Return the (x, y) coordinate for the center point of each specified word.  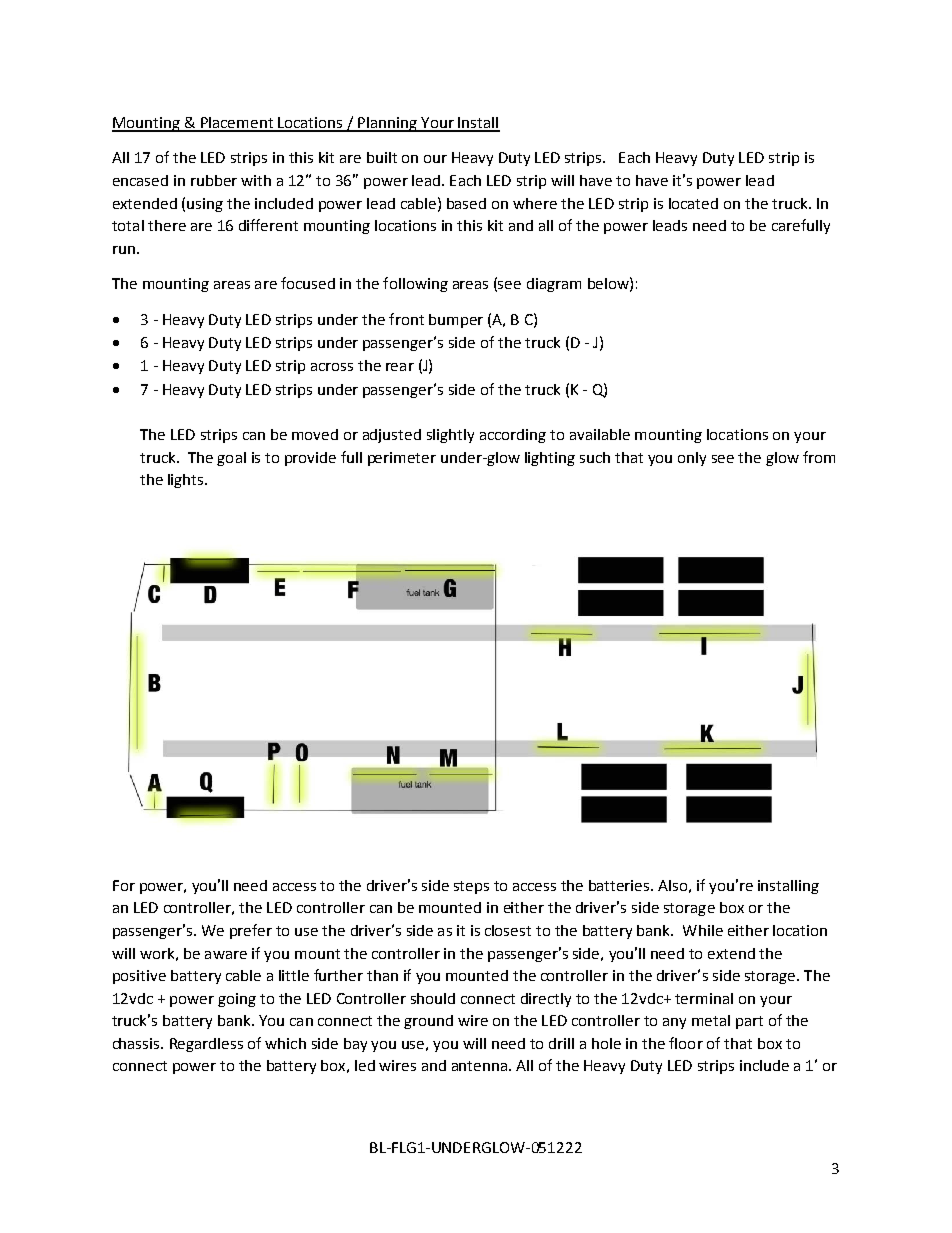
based (466, 203)
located (693, 203)
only (692, 459)
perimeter (402, 459)
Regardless (206, 1045)
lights (187, 481)
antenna (479, 1066)
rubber (214, 180)
